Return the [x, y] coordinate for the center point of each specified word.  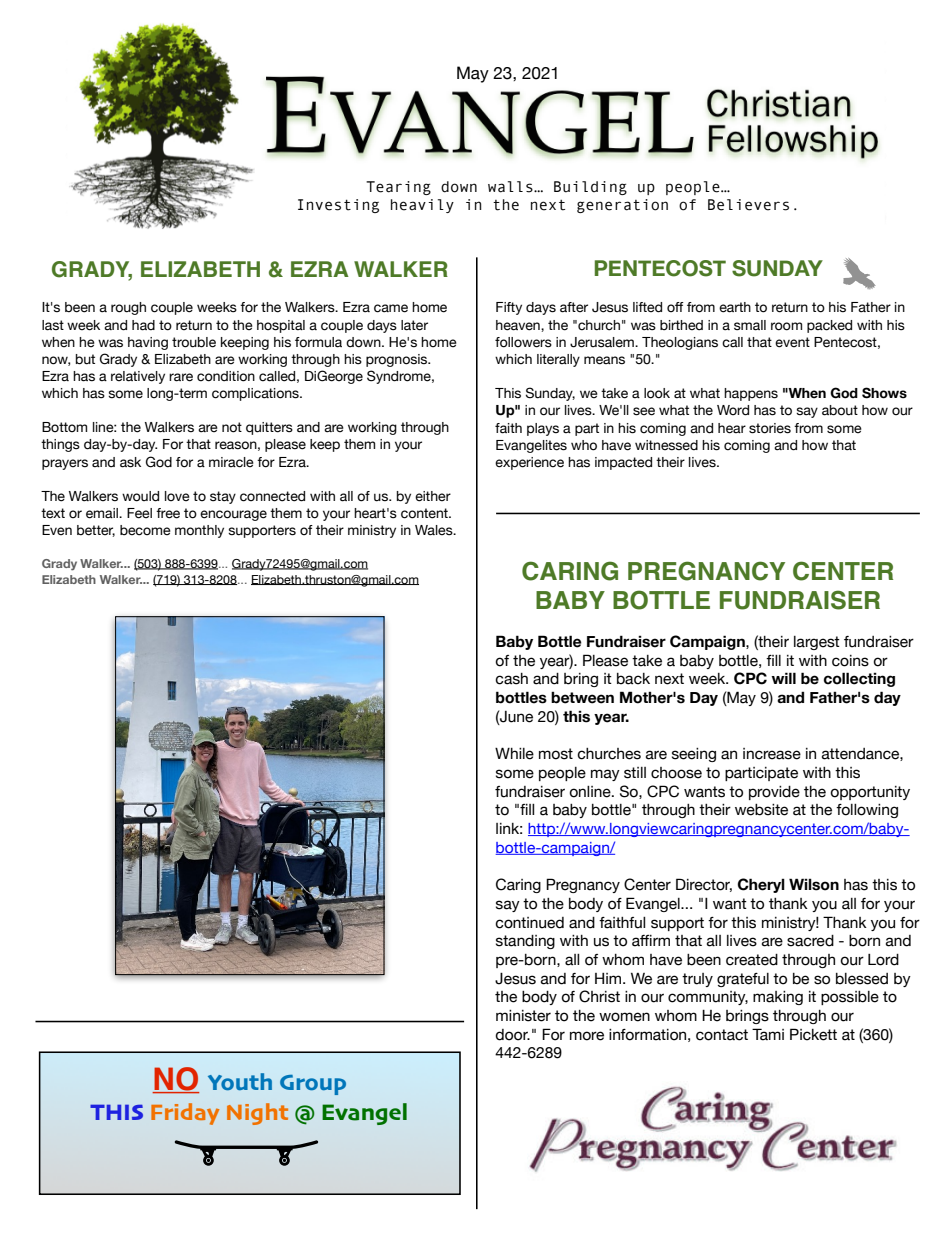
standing [525, 942]
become [145, 530]
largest [817, 643]
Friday [185, 1114]
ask [130, 462]
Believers [748, 205]
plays [543, 429]
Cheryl [761, 885]
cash [511, 679]
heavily [422, 206]
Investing [338, 206]
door [512, 1035]
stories [770, 428]
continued [529, 923]
